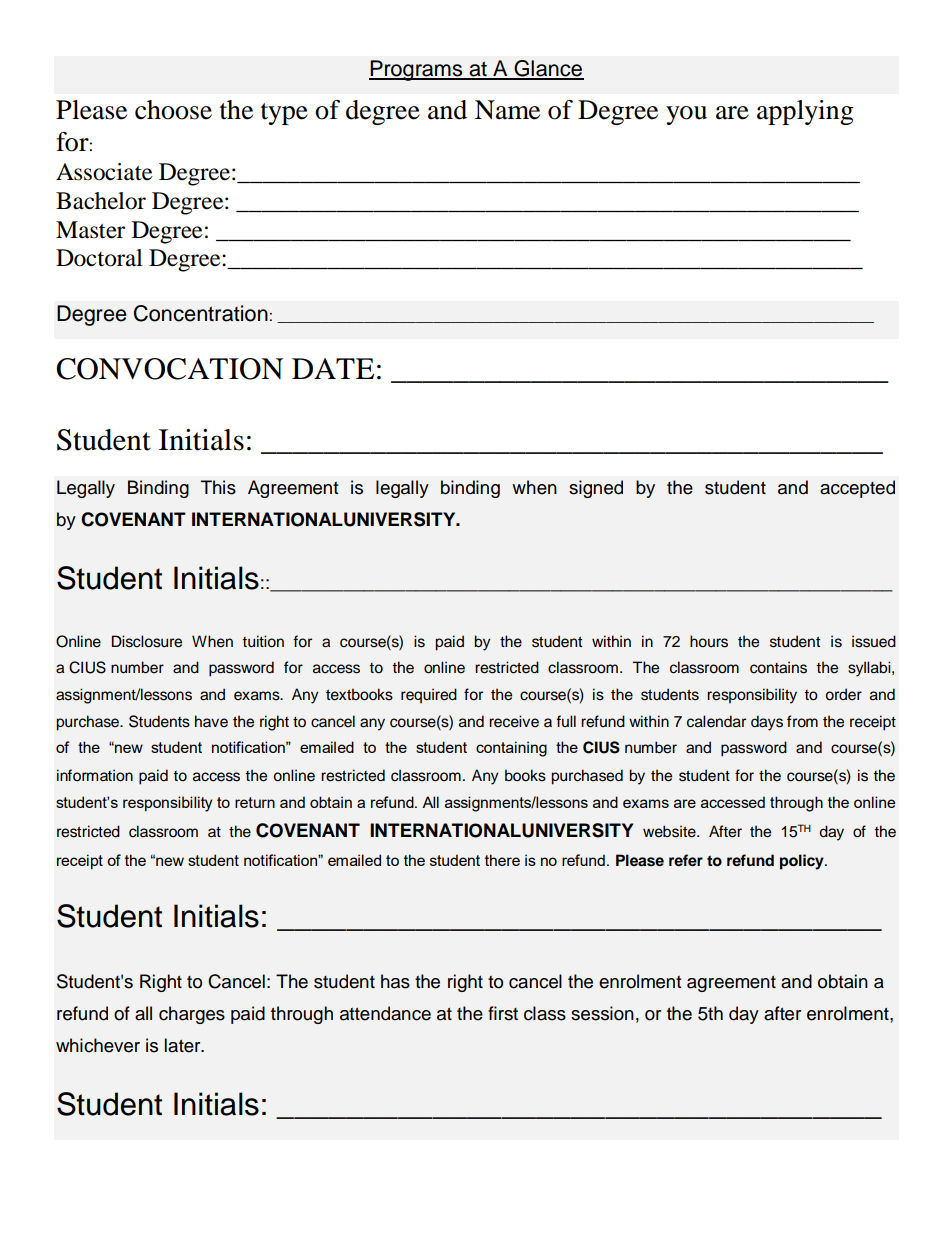  I want to click on This, so click(218, 487).
